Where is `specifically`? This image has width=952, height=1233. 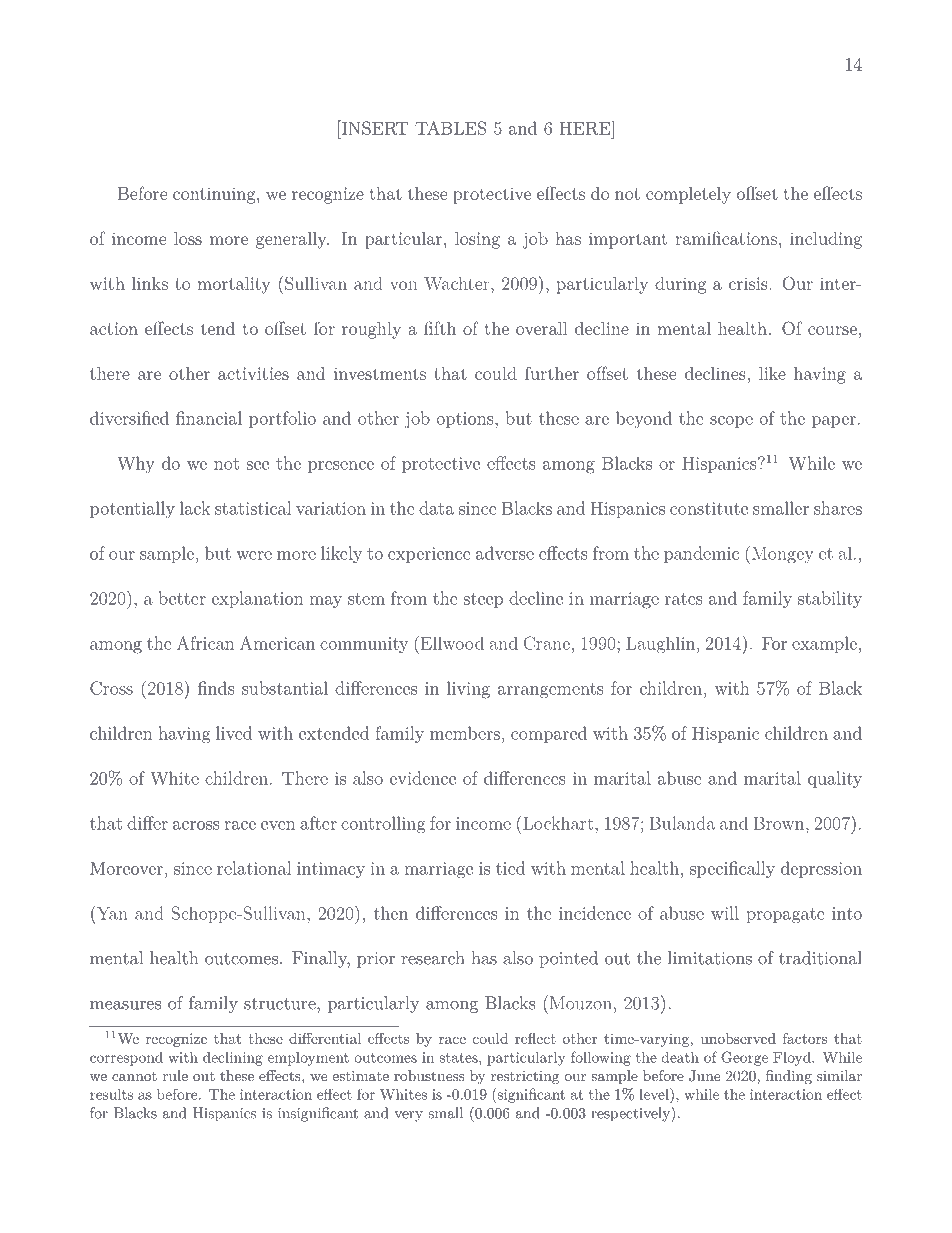 specifically is located at coordinates (732, 869).
